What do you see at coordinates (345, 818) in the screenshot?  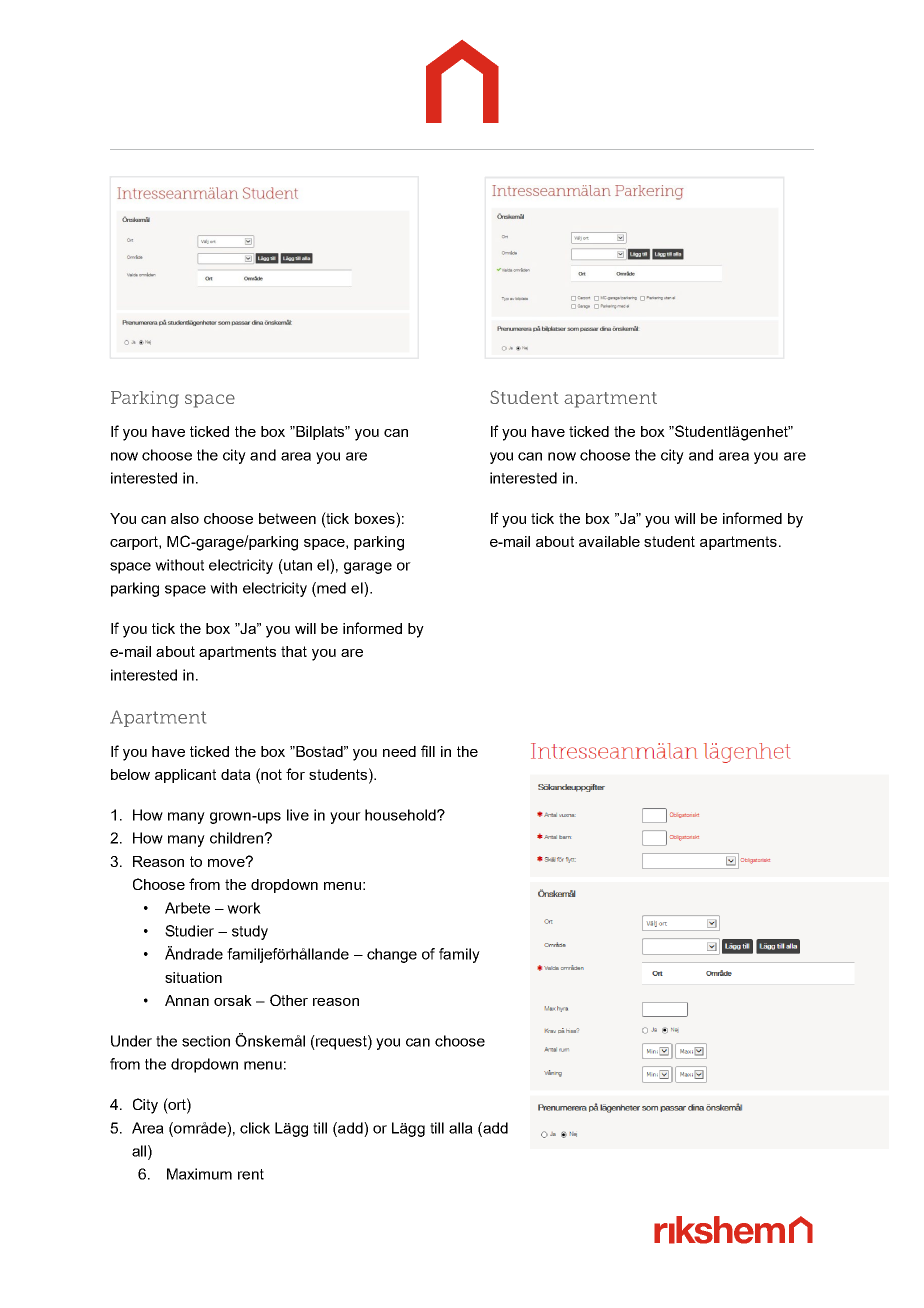 I see `your` at bounding box center [345, 818].
